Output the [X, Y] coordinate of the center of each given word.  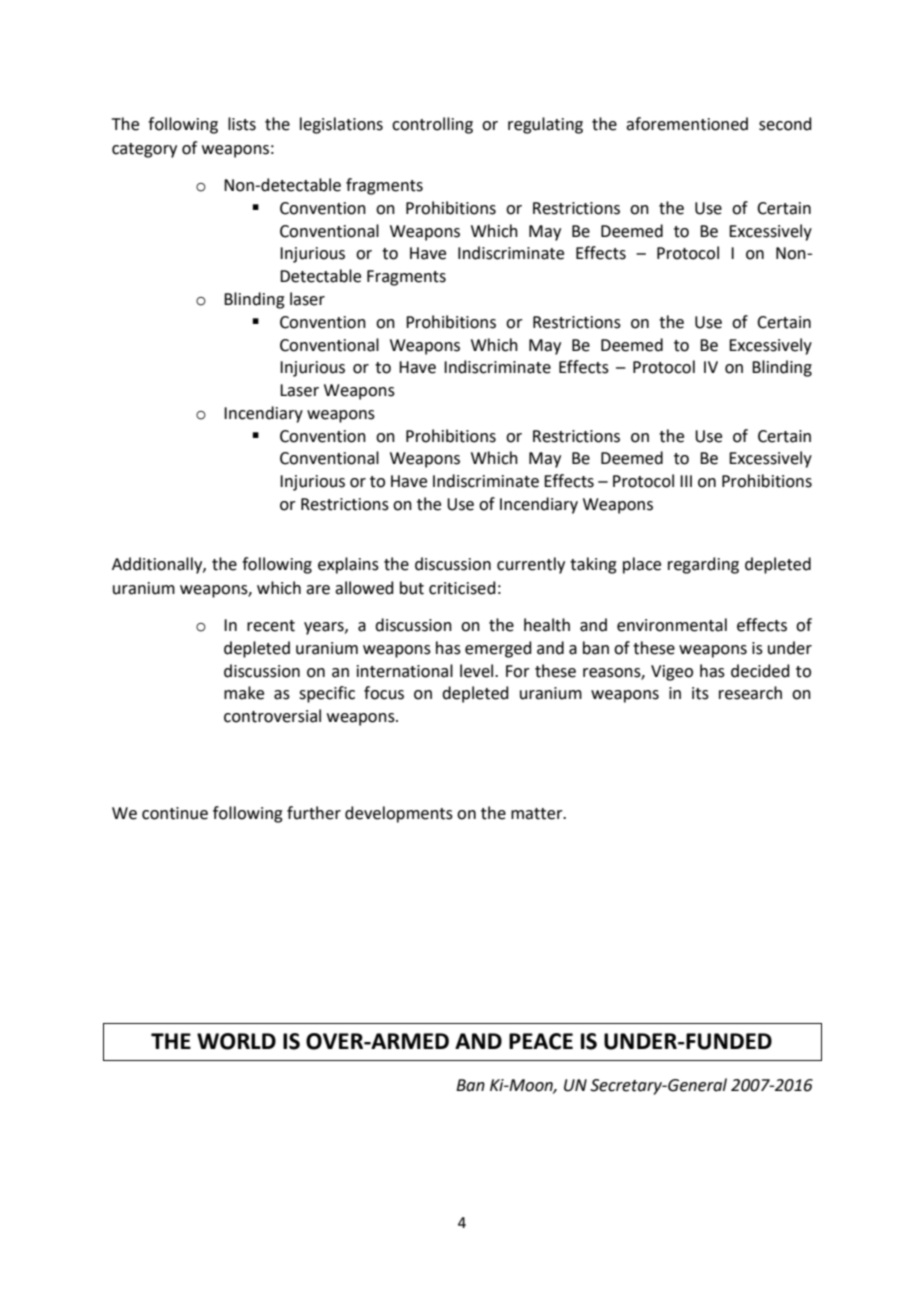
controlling [432, 125]
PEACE [541, 1041]
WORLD [236, 1041]
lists [242, 124]
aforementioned [687, 124]
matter [538, 814]
